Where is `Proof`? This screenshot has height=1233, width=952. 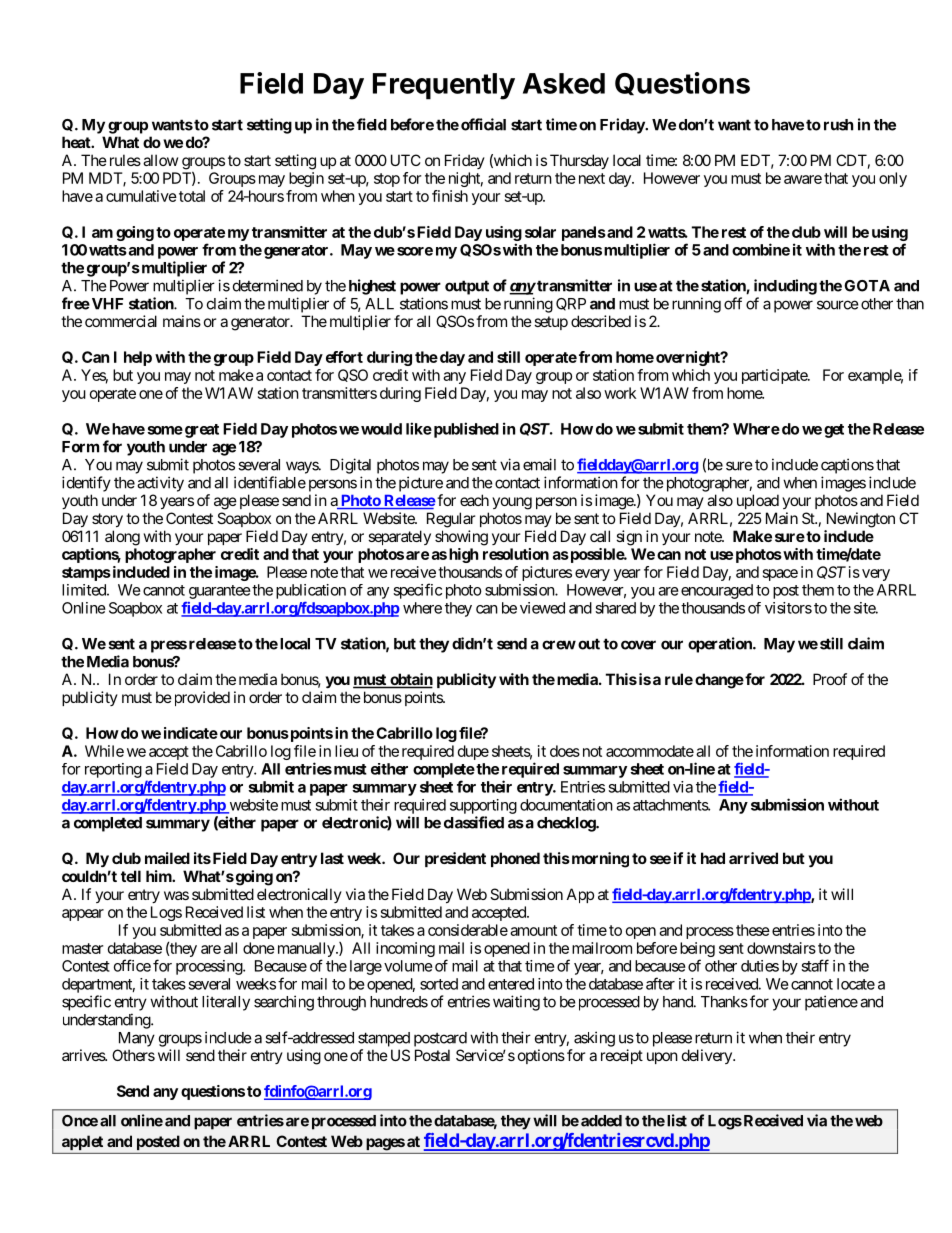 Proof is located at coordinates (830, 679).
